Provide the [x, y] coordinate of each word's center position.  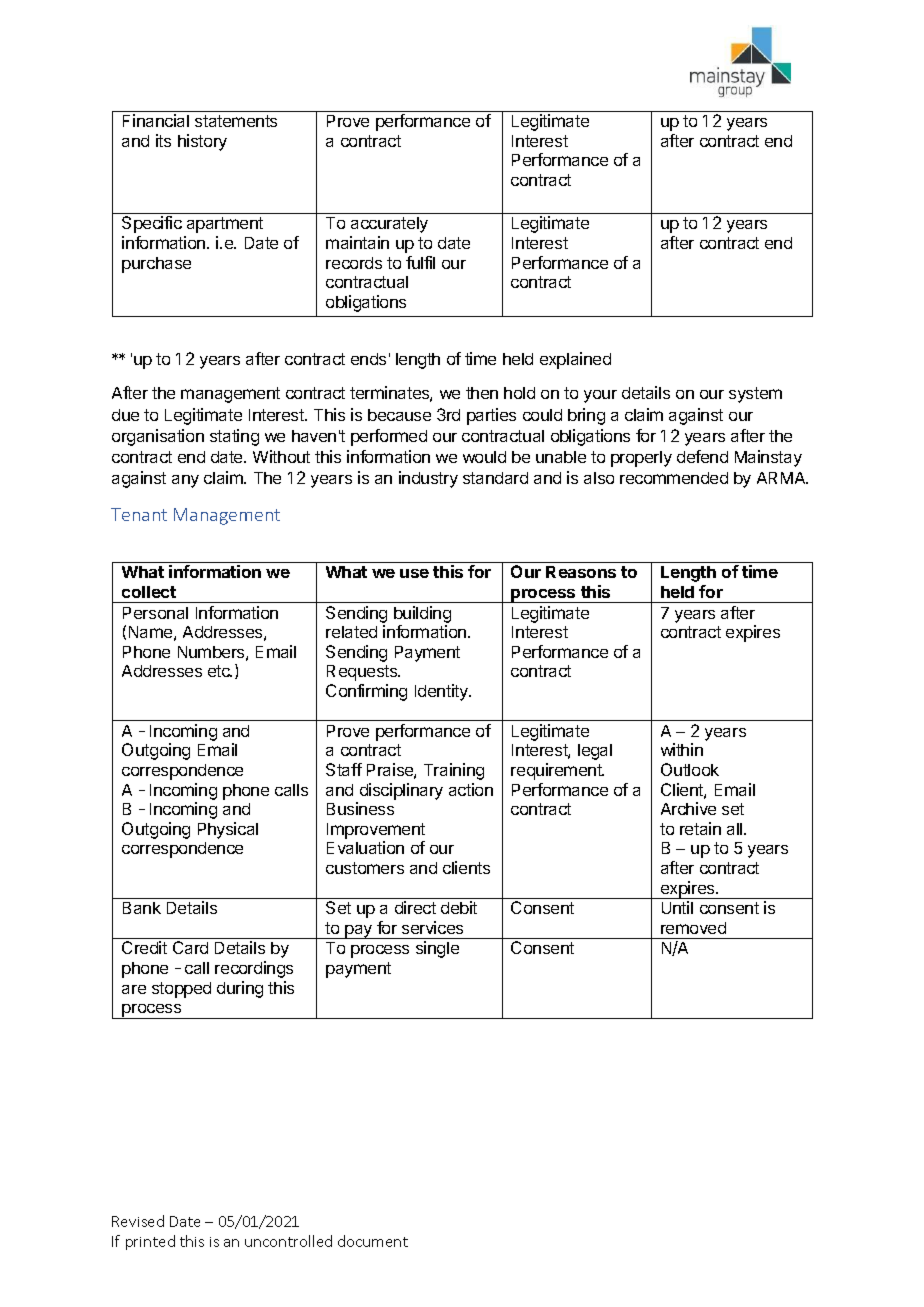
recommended [674, 478]
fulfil [420, 262]
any [185, 481]
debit [459, 907]
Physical [228, 830]
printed [150, 1242]
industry [428, 479]
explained [575, 360]
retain [700, 828]
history [202, 142]
